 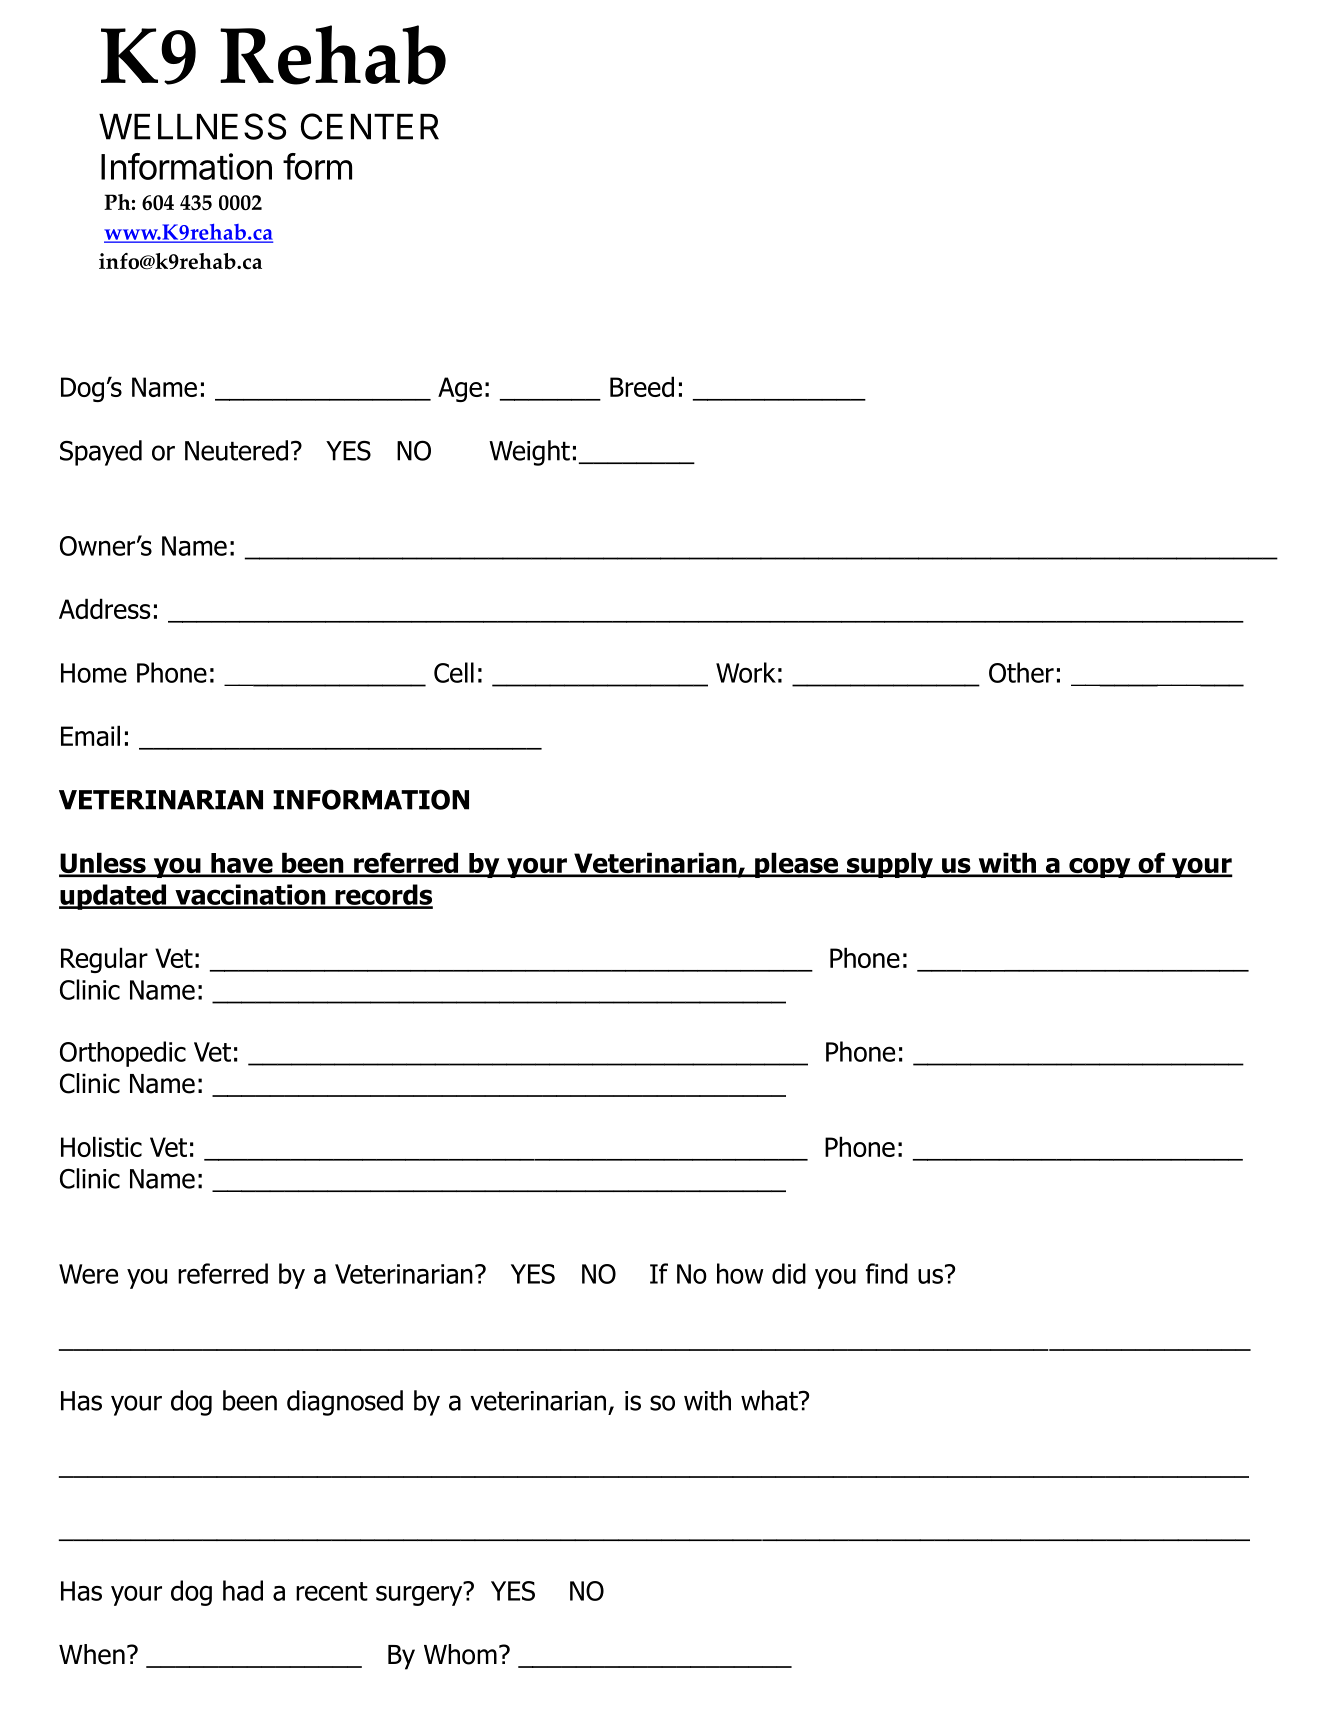 I want to click on Breed, so click(x=642, y=386).
